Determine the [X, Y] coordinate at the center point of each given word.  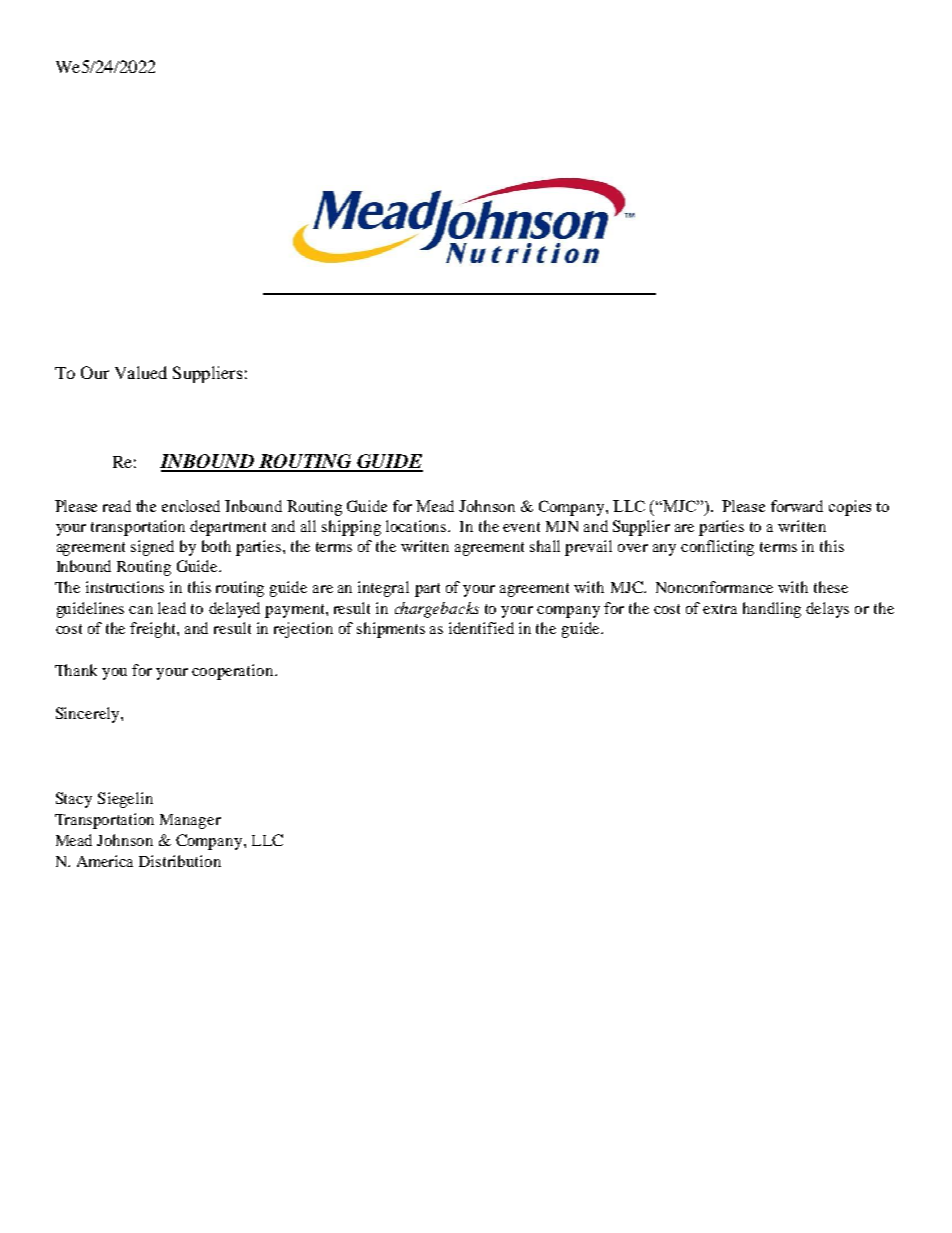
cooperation [234, 672]
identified [481, 628]
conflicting [717, 548]
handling [772, 610]
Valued [141, 372]
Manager [190, 821]
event [521, 527]
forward [797, 506]
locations [417, 526]
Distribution [180, 861]
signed [152, 548]
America [105, 861]
